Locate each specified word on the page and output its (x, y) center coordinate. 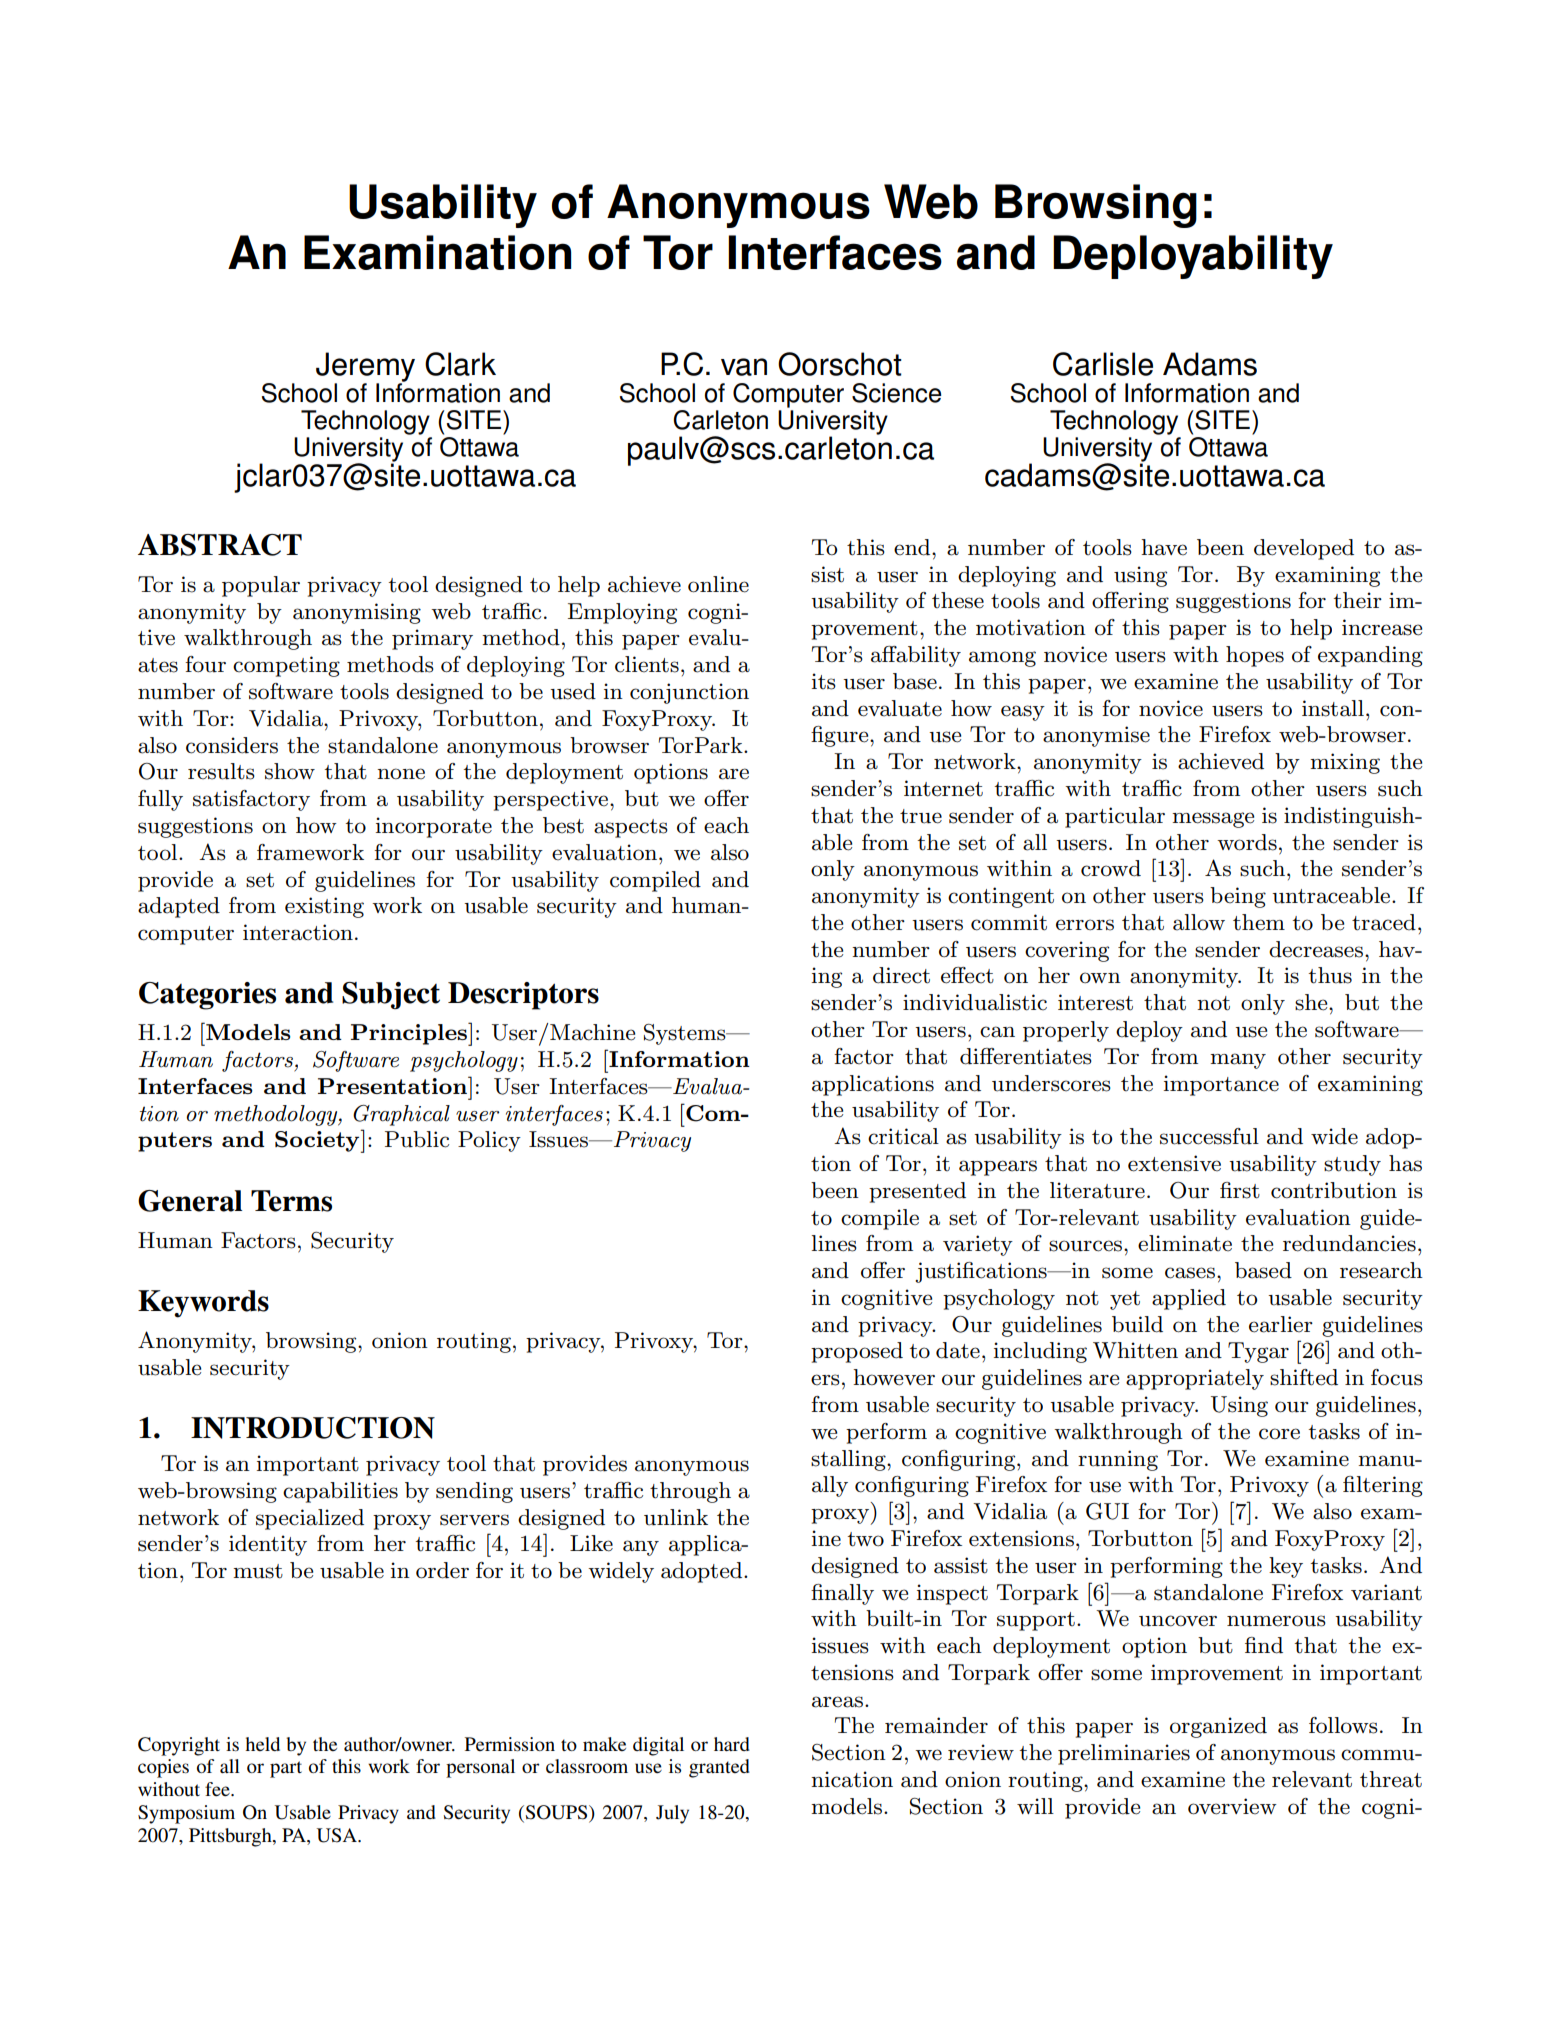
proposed (857, 1352)
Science (896, 393)
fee (218, 1789)
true (921, 816)
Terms (291, 1201)
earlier (1281, 1324)
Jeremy (365, 368)
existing (324, 907)
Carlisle (1103, 364)
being (1238, 897)
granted (719, 1768)
